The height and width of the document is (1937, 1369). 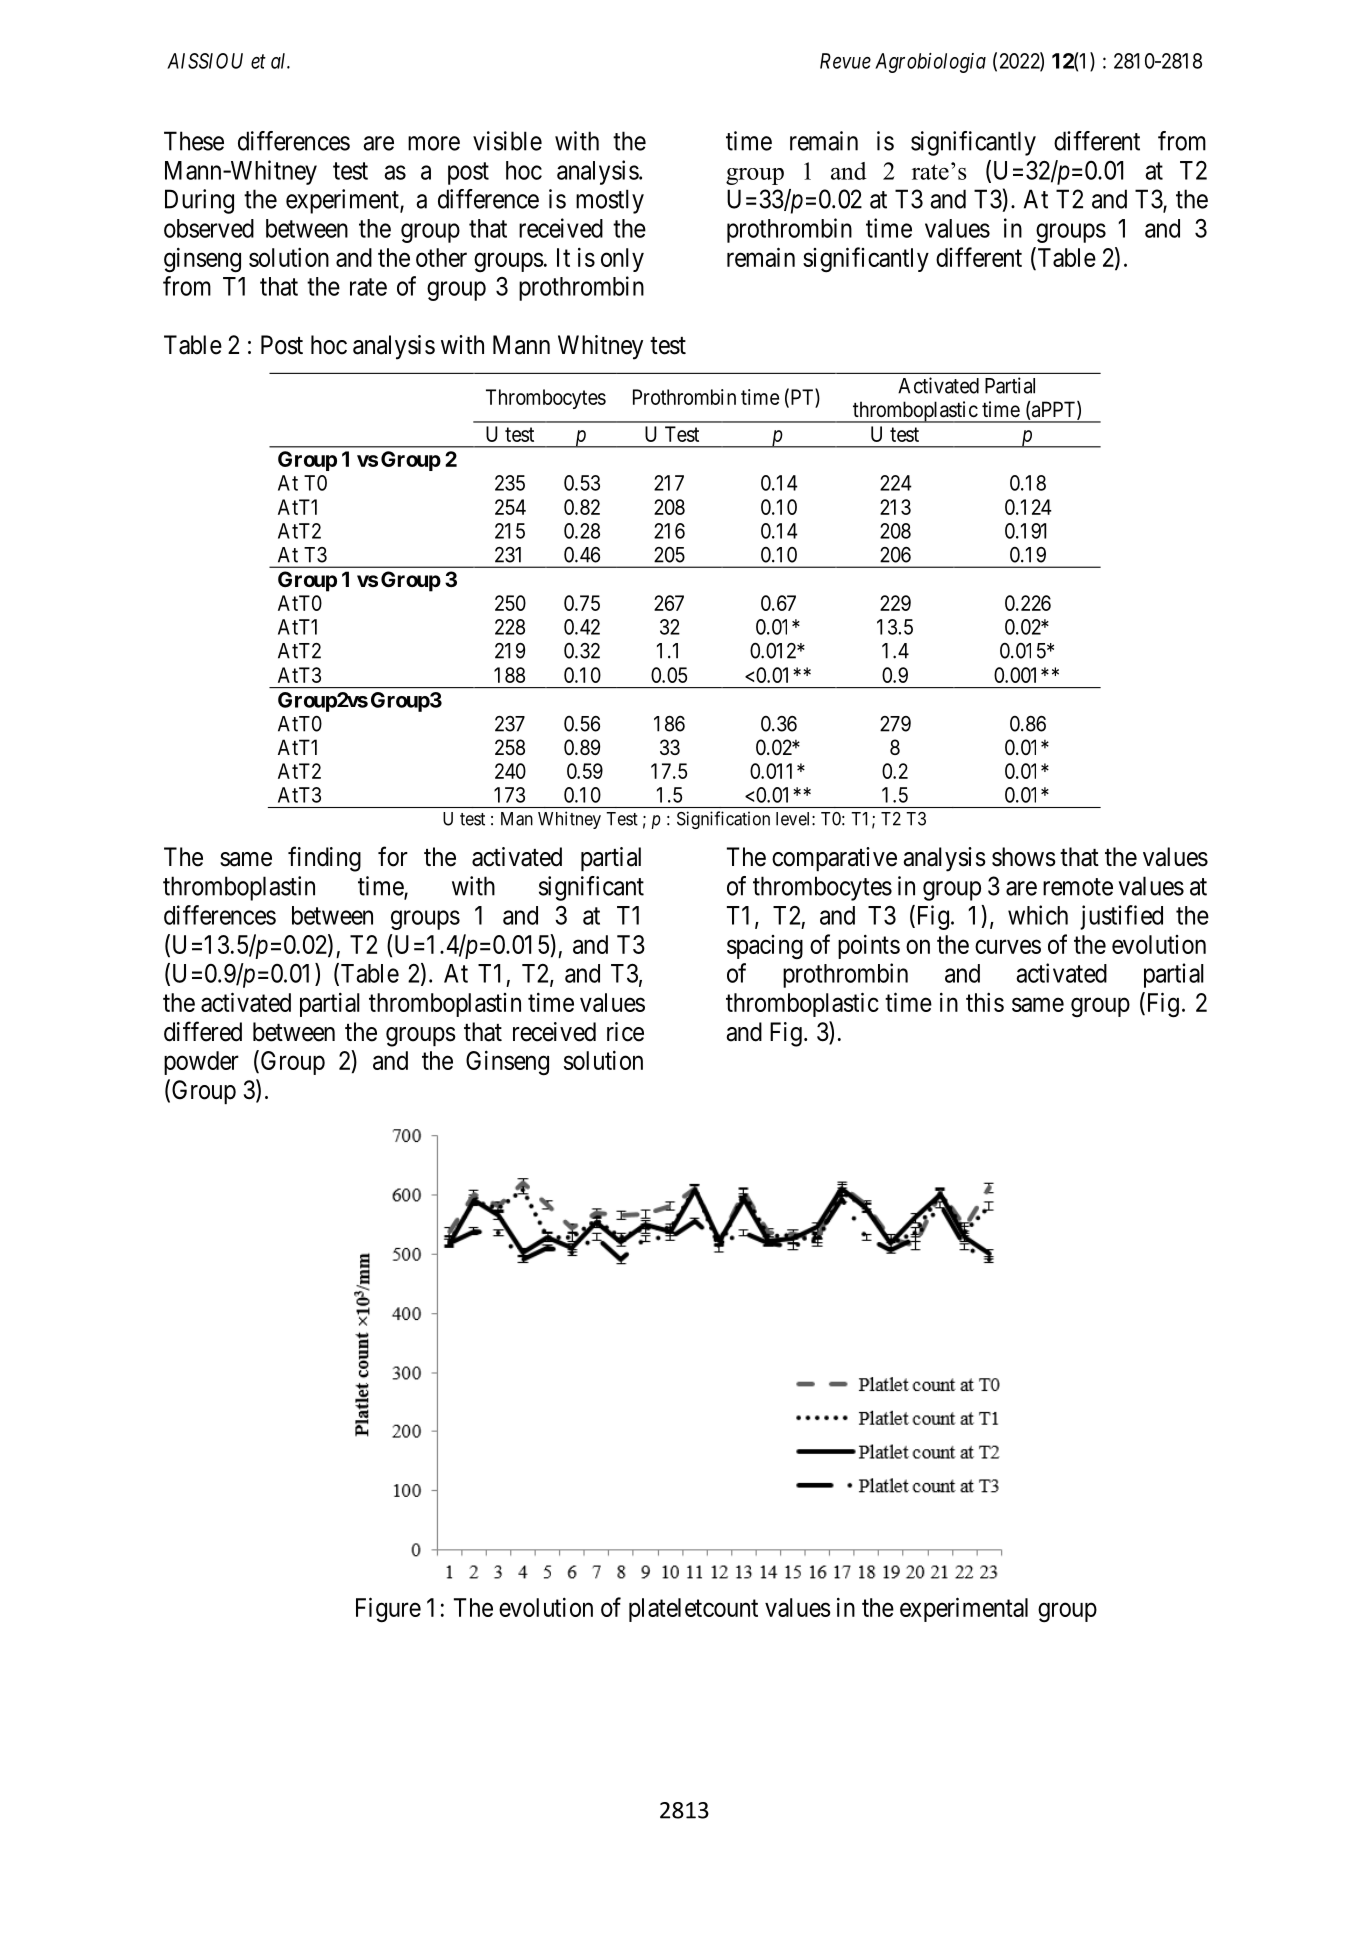 I want to click on Figure, so click(x=388, y=1610).
